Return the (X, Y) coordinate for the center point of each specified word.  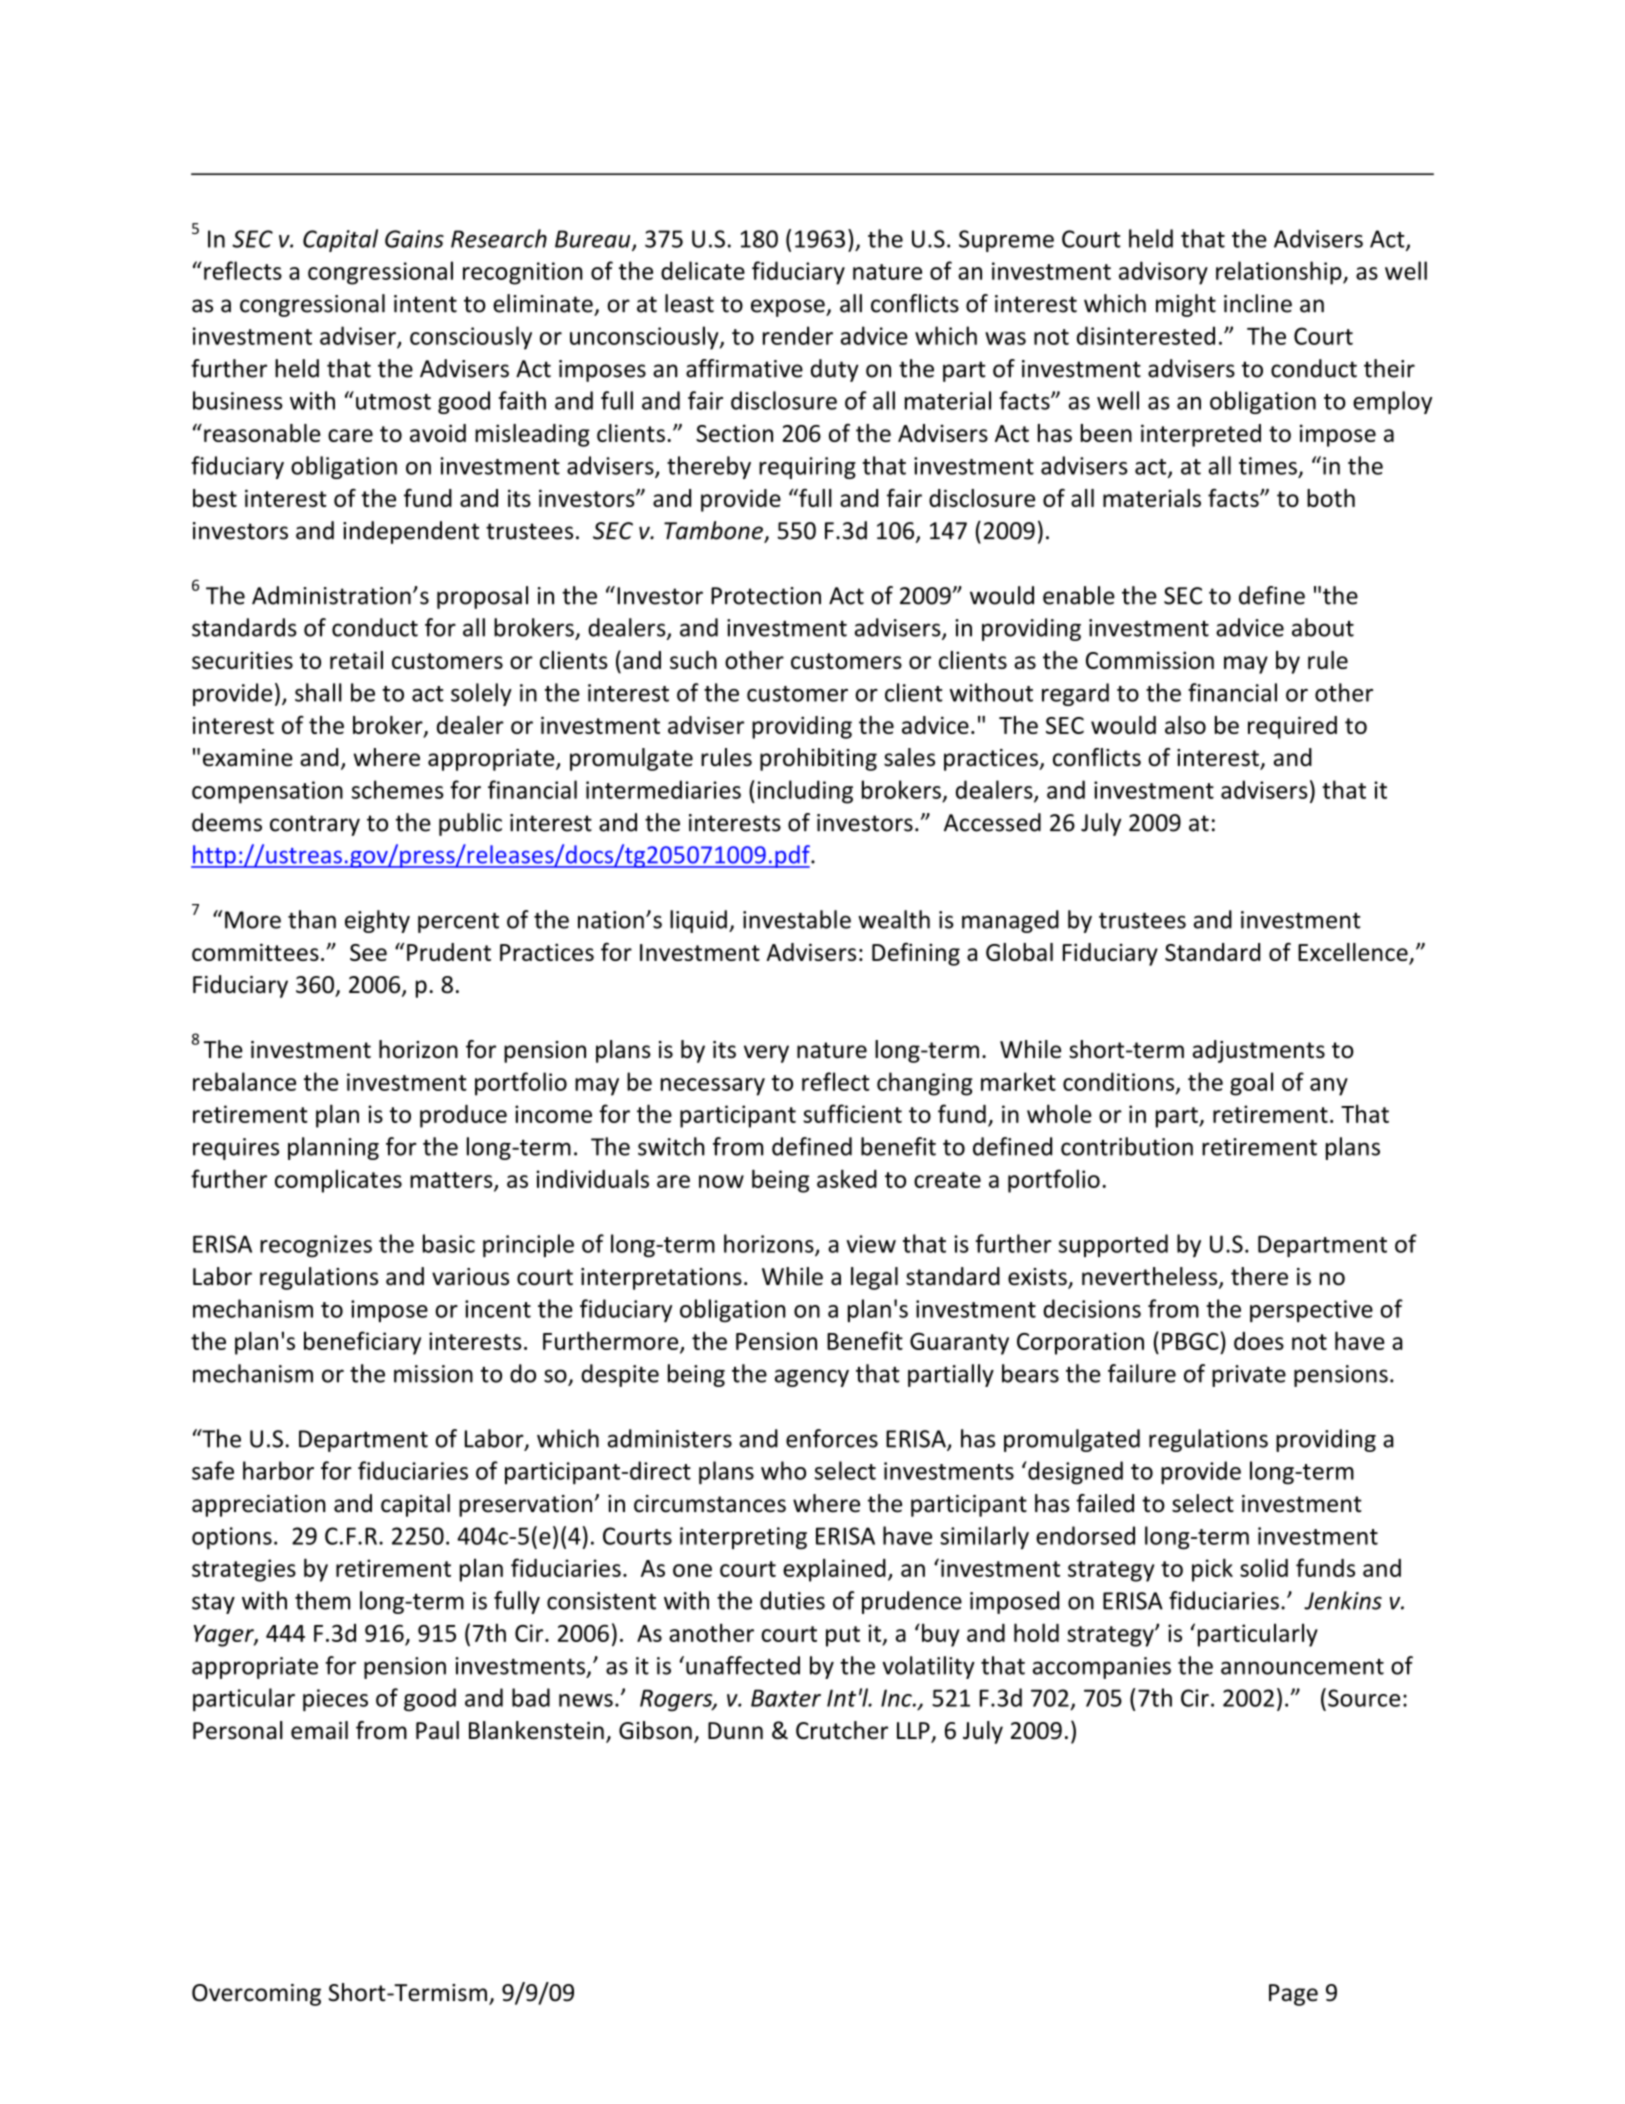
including (805, 792)
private (1249, 1376)
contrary (315, 825)
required (1292, 727)
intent (425, 304)
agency (812, 1378)
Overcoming (256, 1995)
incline (1258, 303)
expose (789, 308)
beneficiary (362, 1343)
